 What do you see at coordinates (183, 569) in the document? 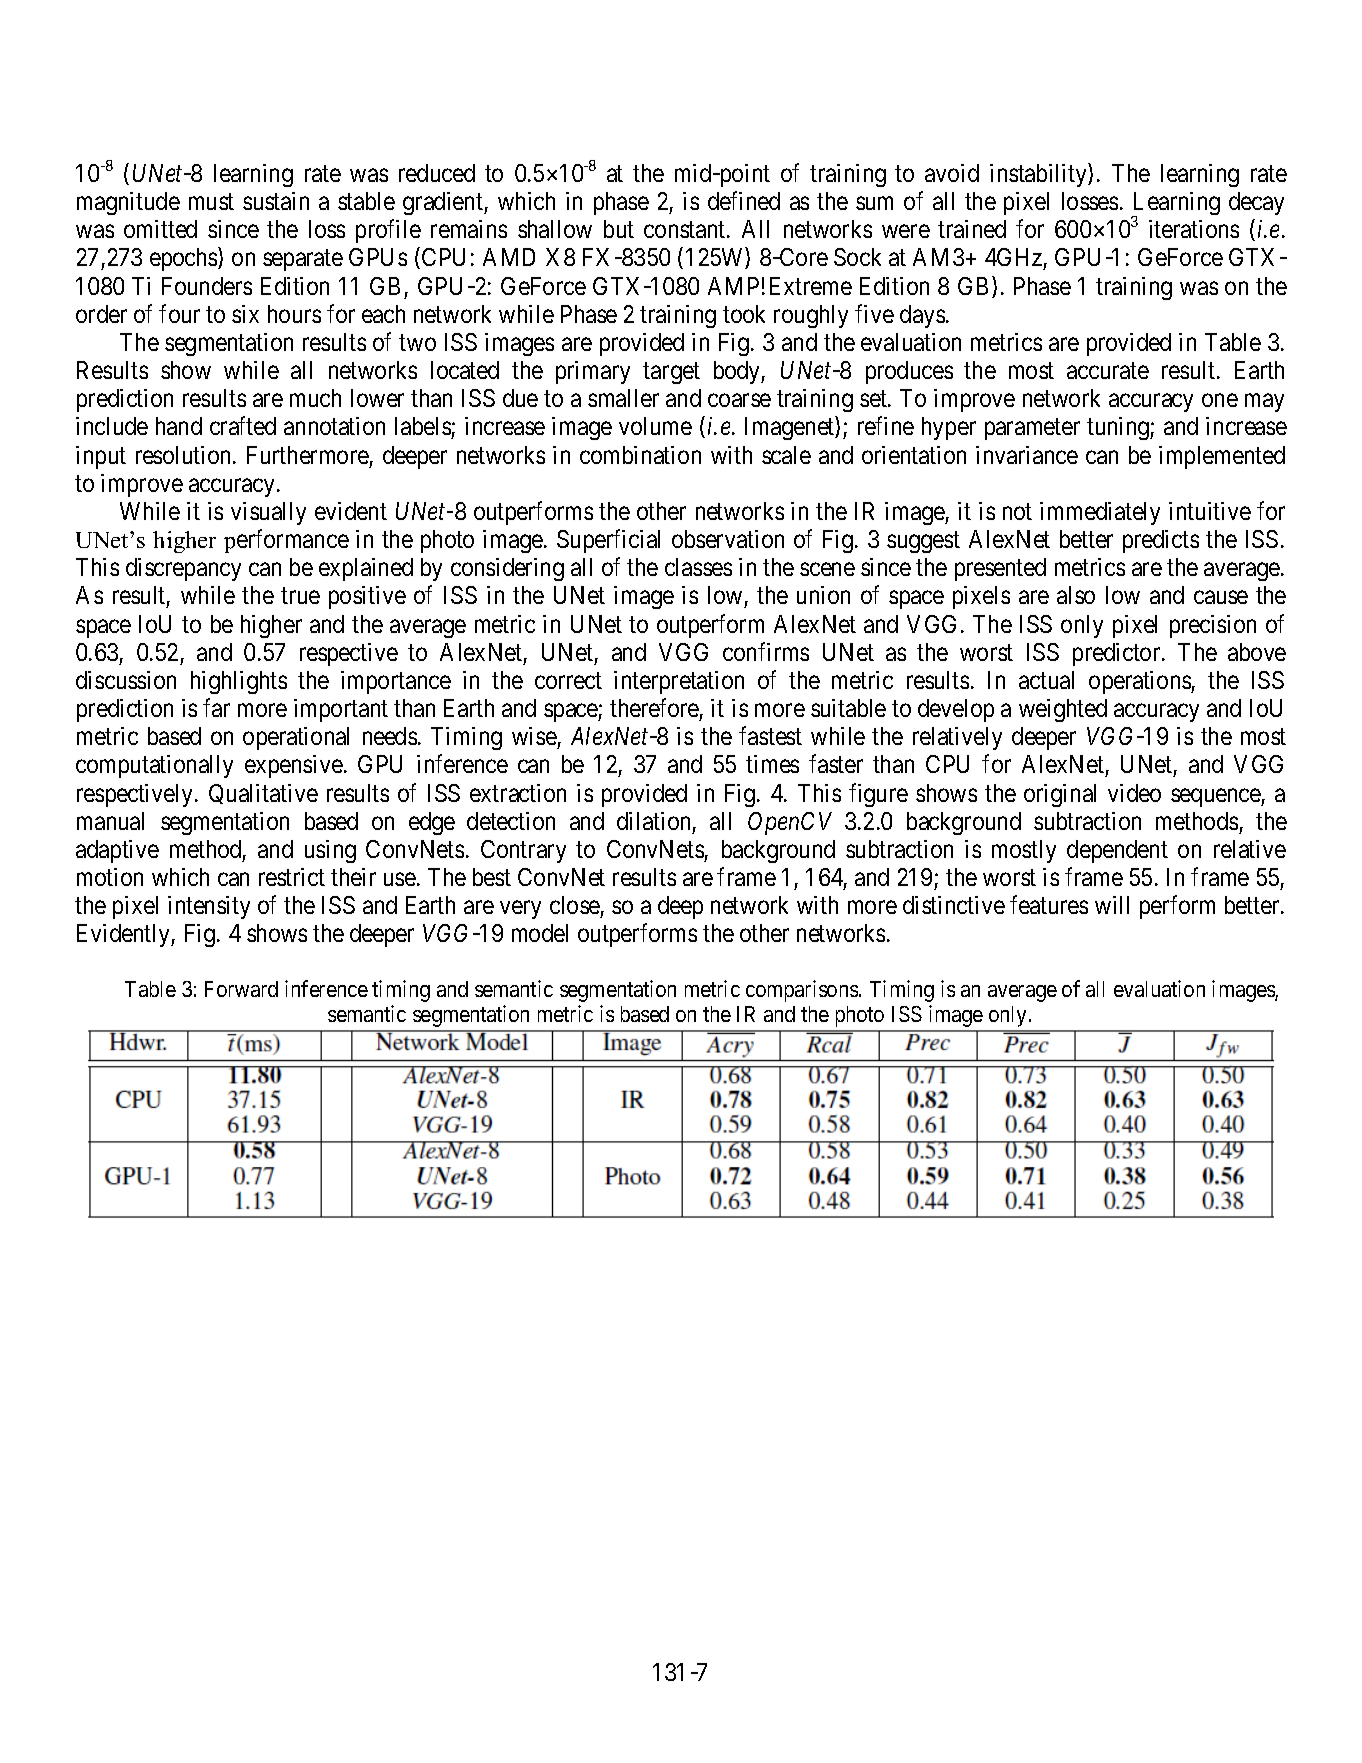
I see `discrepancy` at bounding box center [183, 569].
